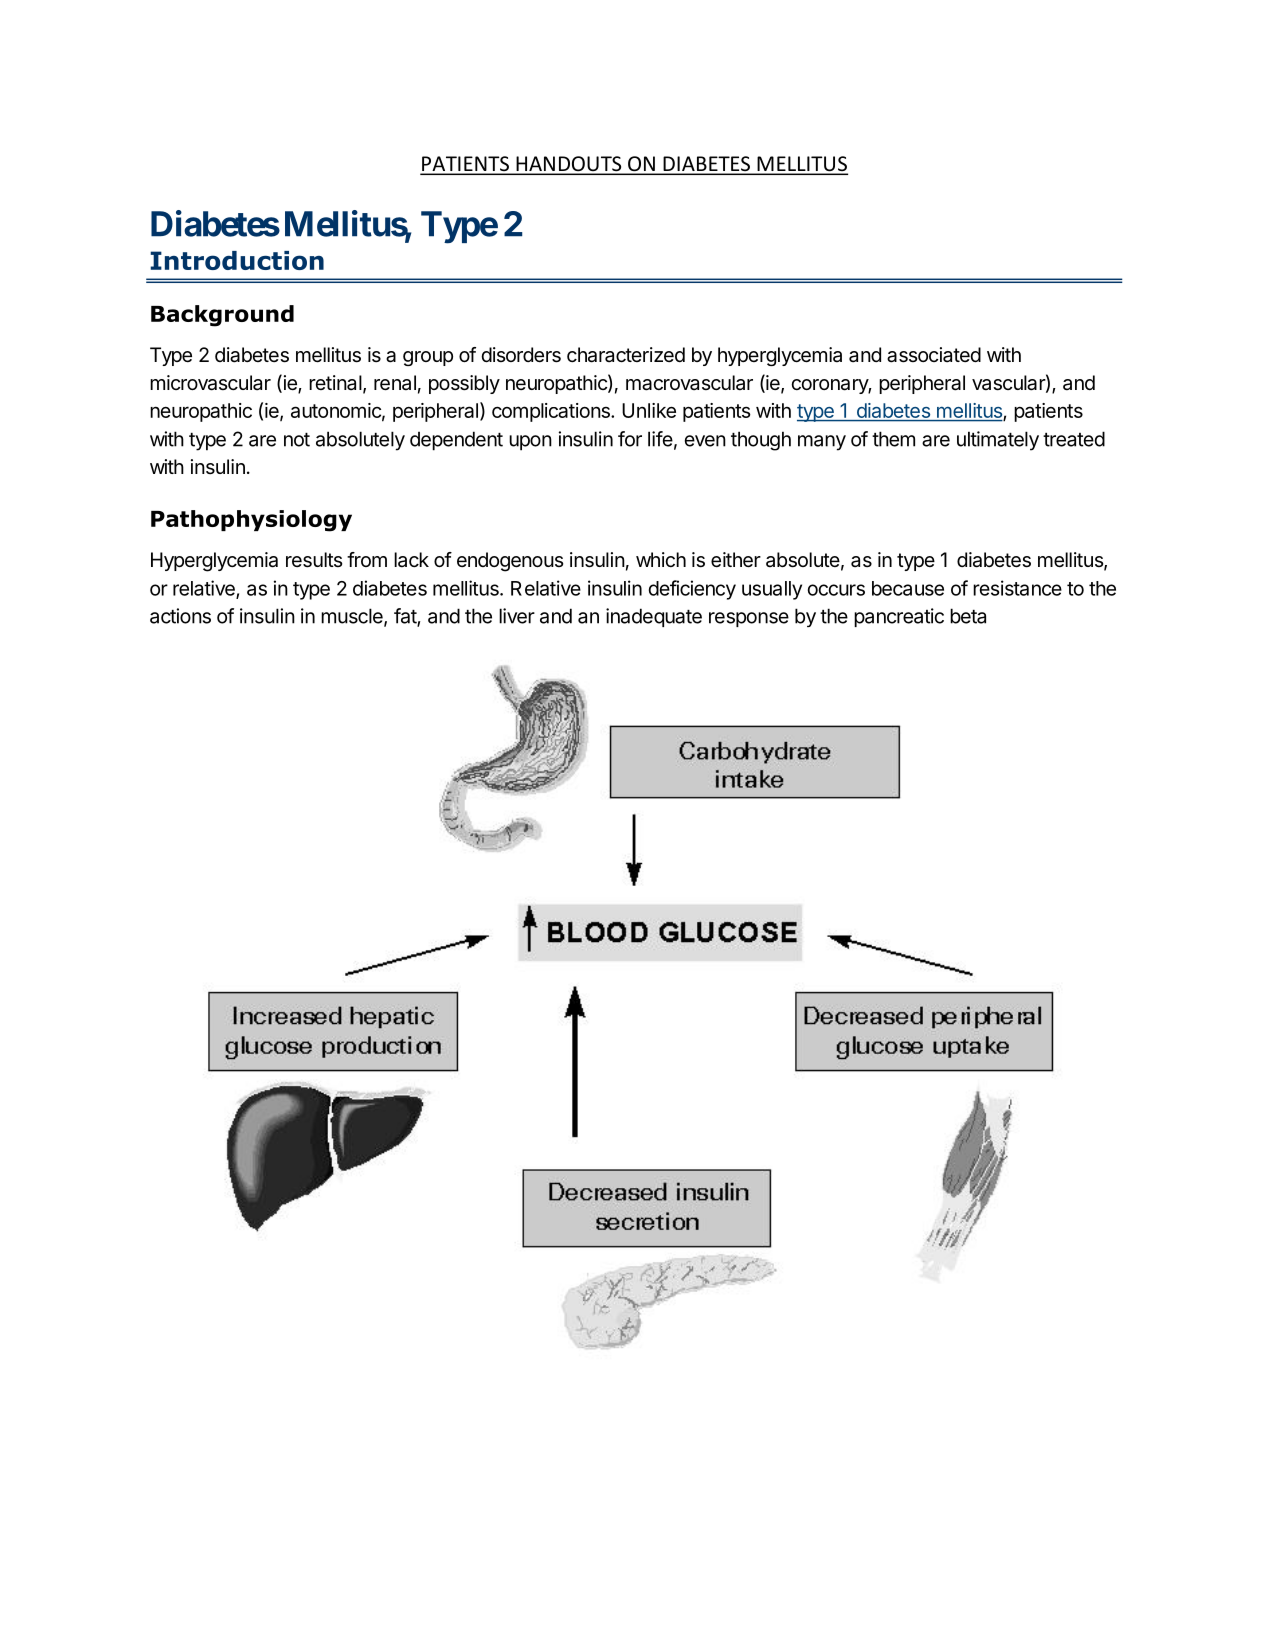 This screenshot has width=1268, height=1641. I want to click on for, so click(630, 439).
